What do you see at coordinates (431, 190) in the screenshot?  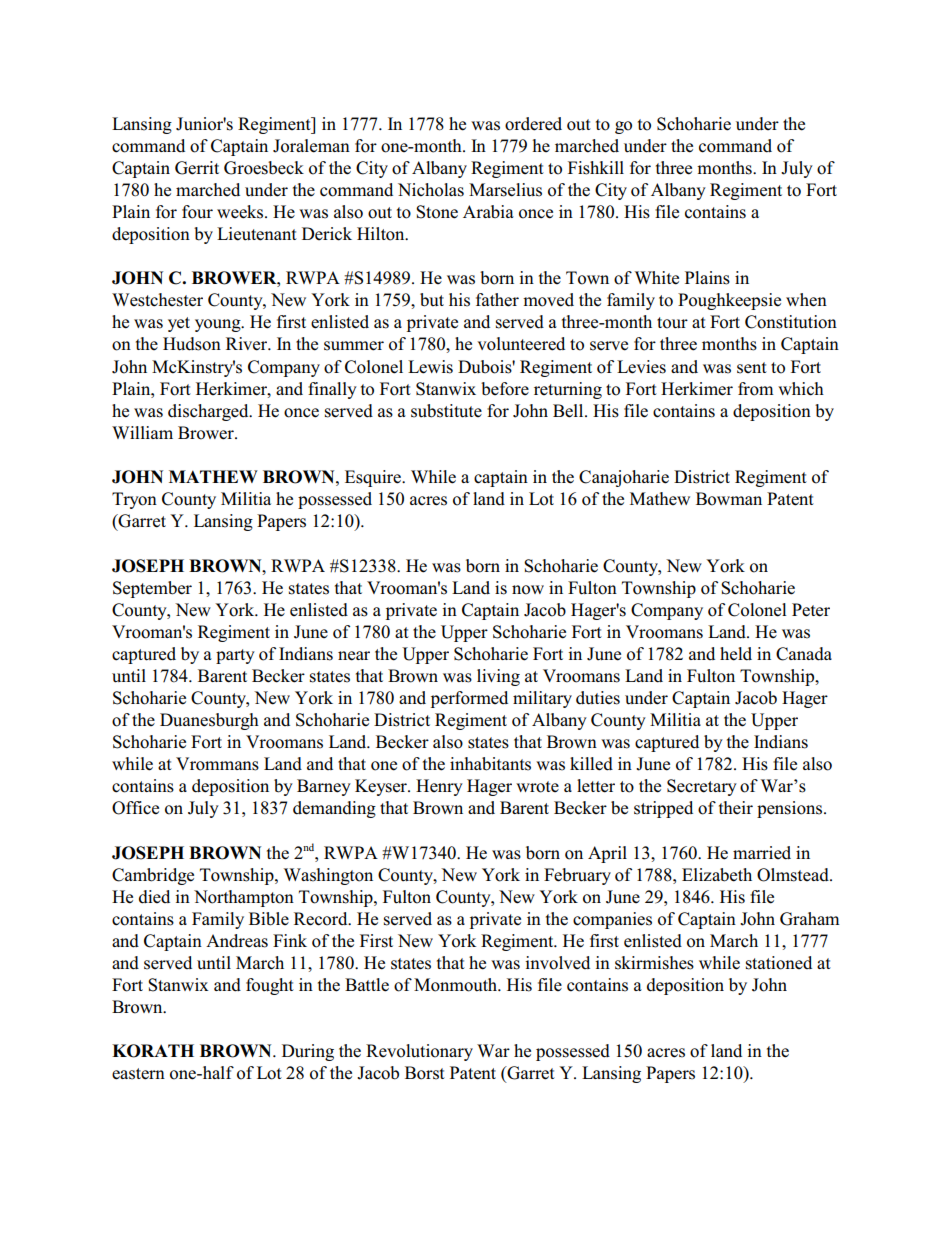 I see `Nicholas` at bounding box center [431, 190].
